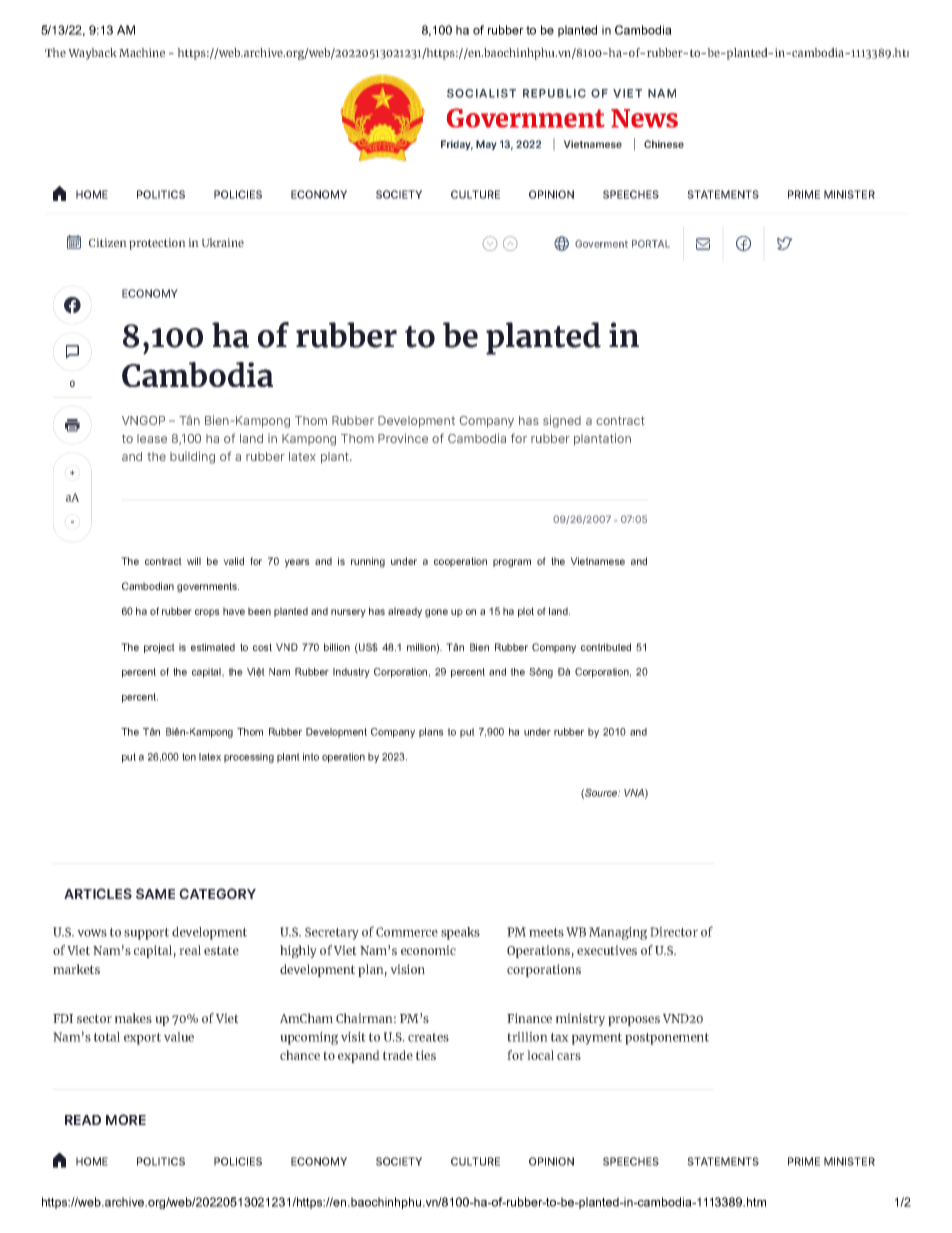 The image size is (952, 1233). What do you see at coordinates (142, 52) in the image?
I see `Machine` at bounding box center [142, 52].
